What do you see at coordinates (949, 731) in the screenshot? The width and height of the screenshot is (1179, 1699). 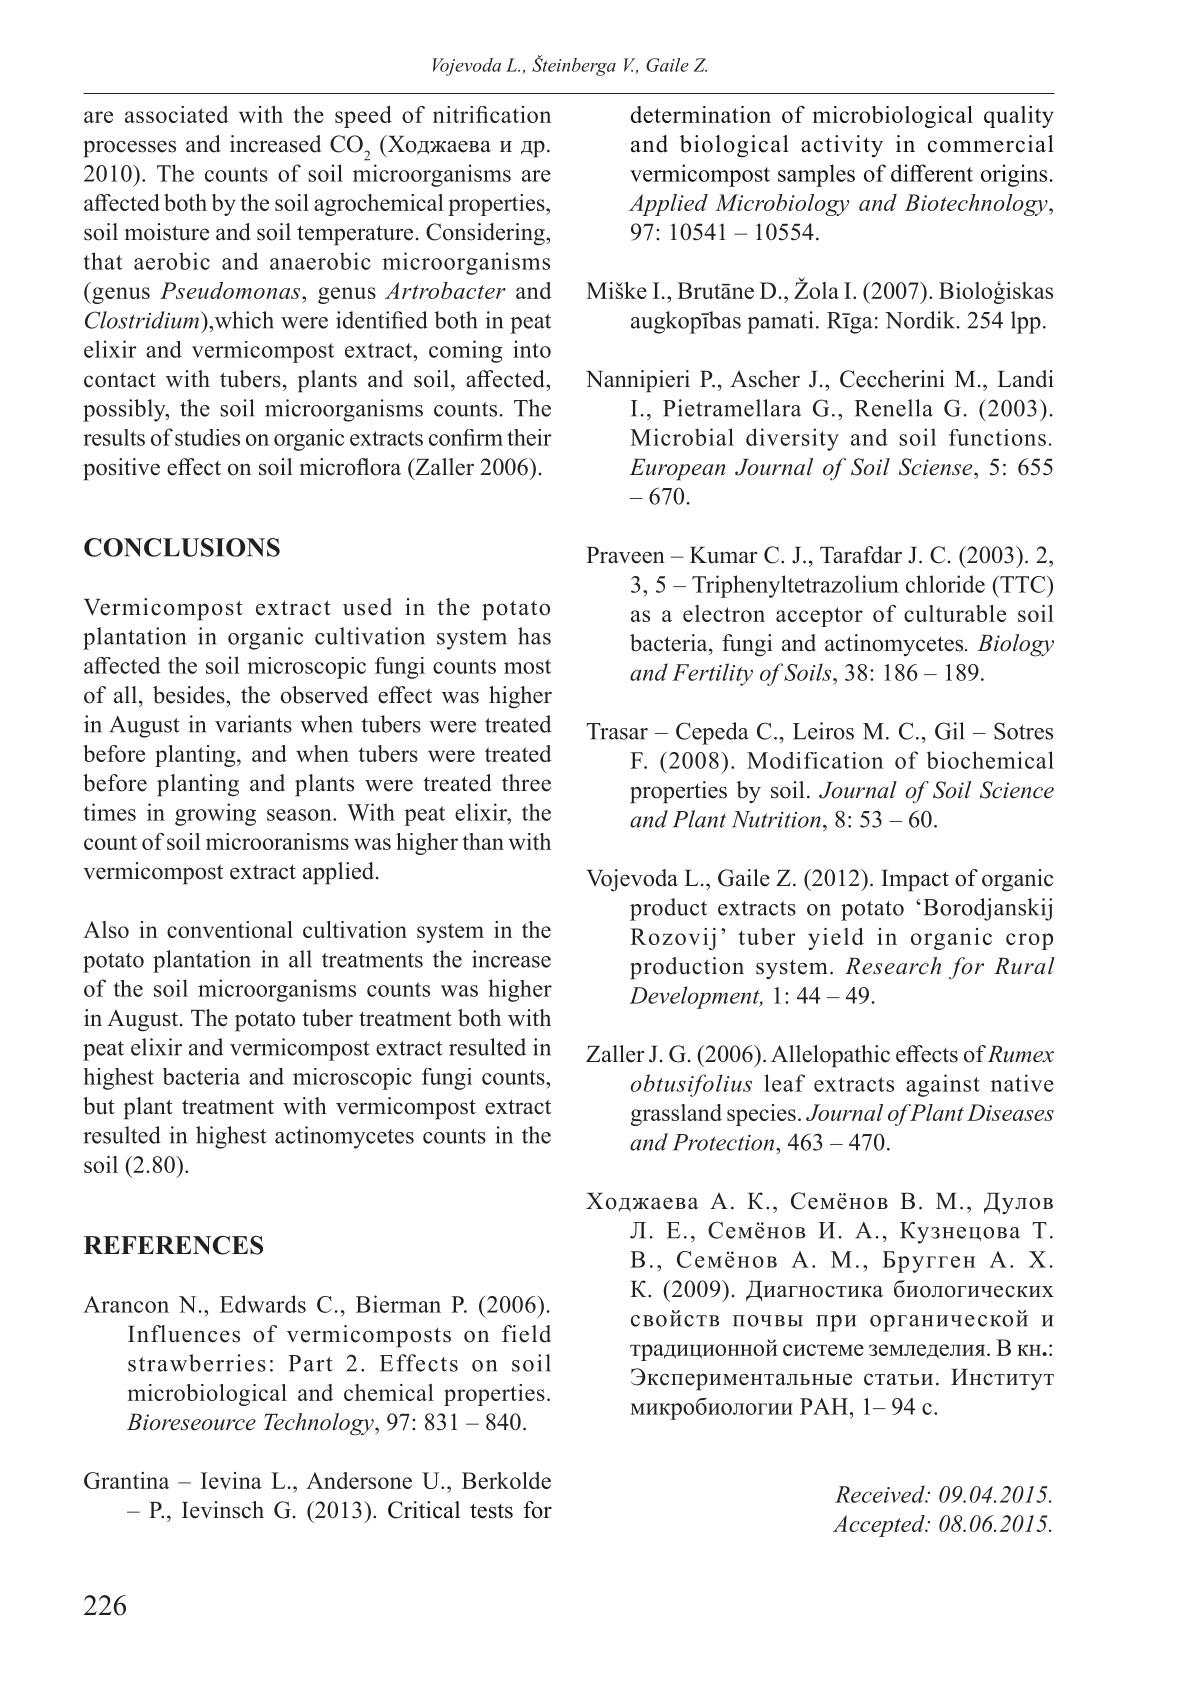 I see `Gil` at bounding box center [949, 731].
